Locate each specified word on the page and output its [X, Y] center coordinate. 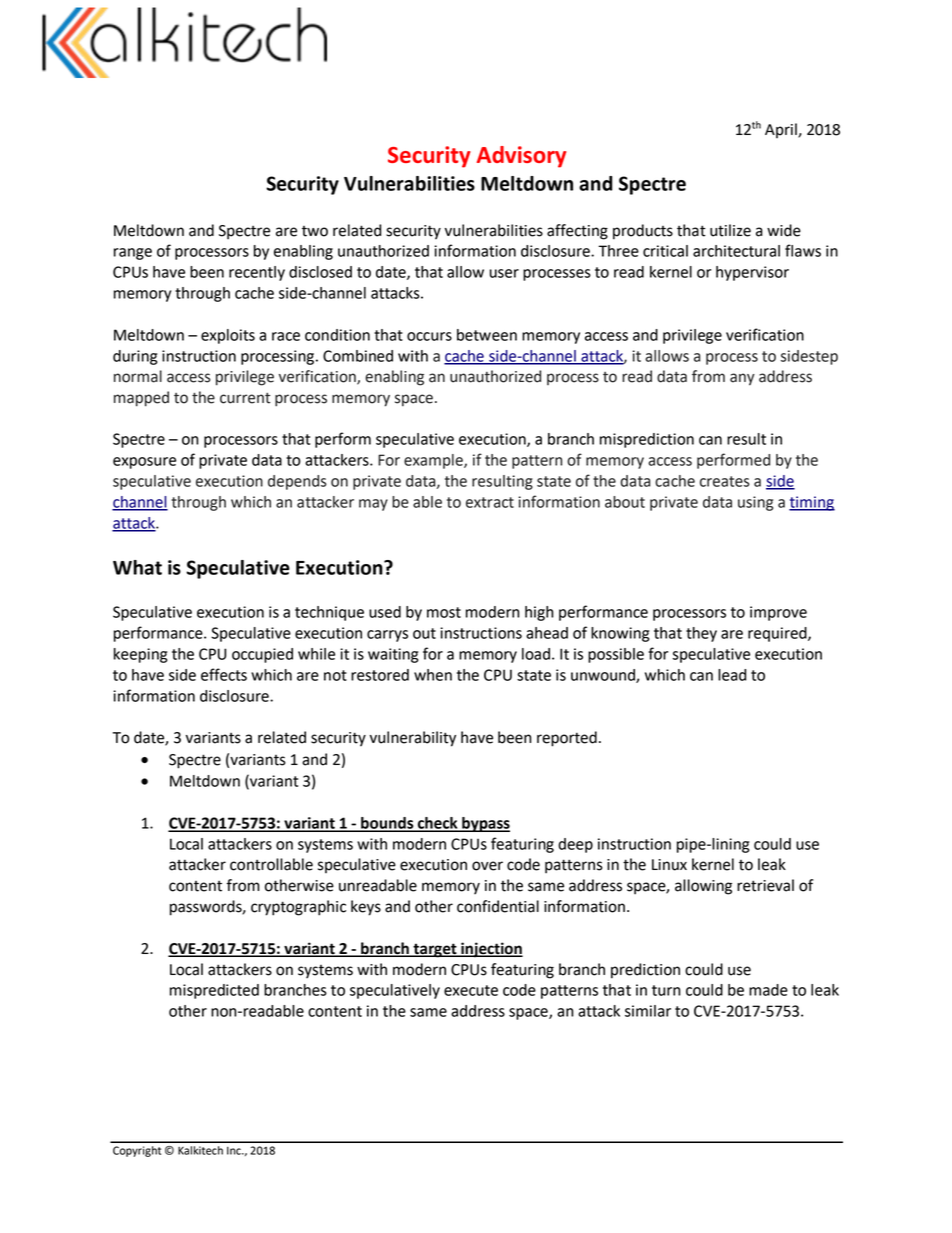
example [434, 461]
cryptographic [298, 908]
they [701, 634]
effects [224, 674]
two [315, 231]
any [742, 379]
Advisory [521, 157]
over [487, 866]
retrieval [765, 885]
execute [471, 990]
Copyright [137, 1151]
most [444, 612]
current [245, 398]
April [782, 130]
